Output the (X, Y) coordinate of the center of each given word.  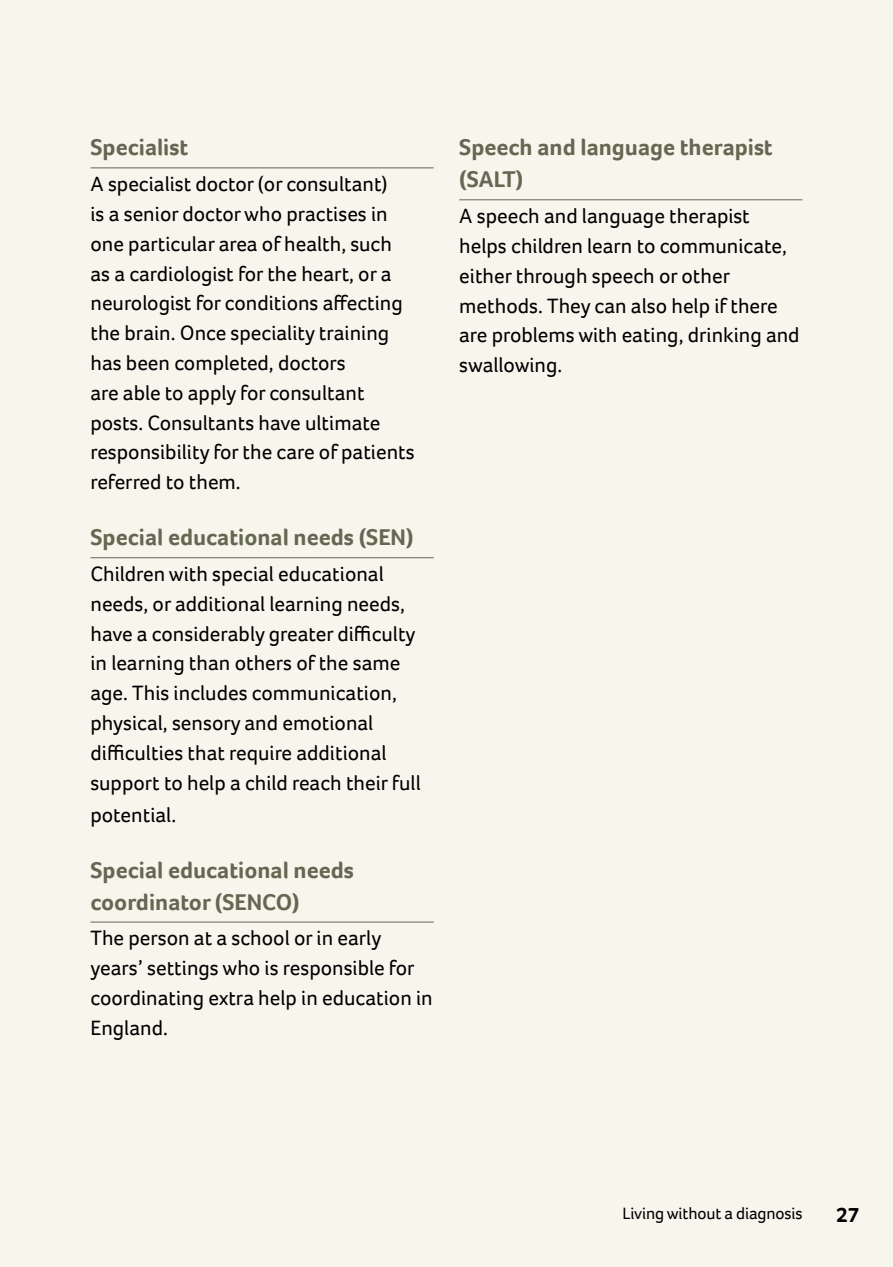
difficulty (376, 635)
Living (643, 1215)
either (486, 276)
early (359, 940)
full (406, 782)
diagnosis (769, 1215)
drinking (724, 337)
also (648, 306)
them (212, 482)
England (127, 1030)
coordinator (151, 902)
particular (172, 246)
